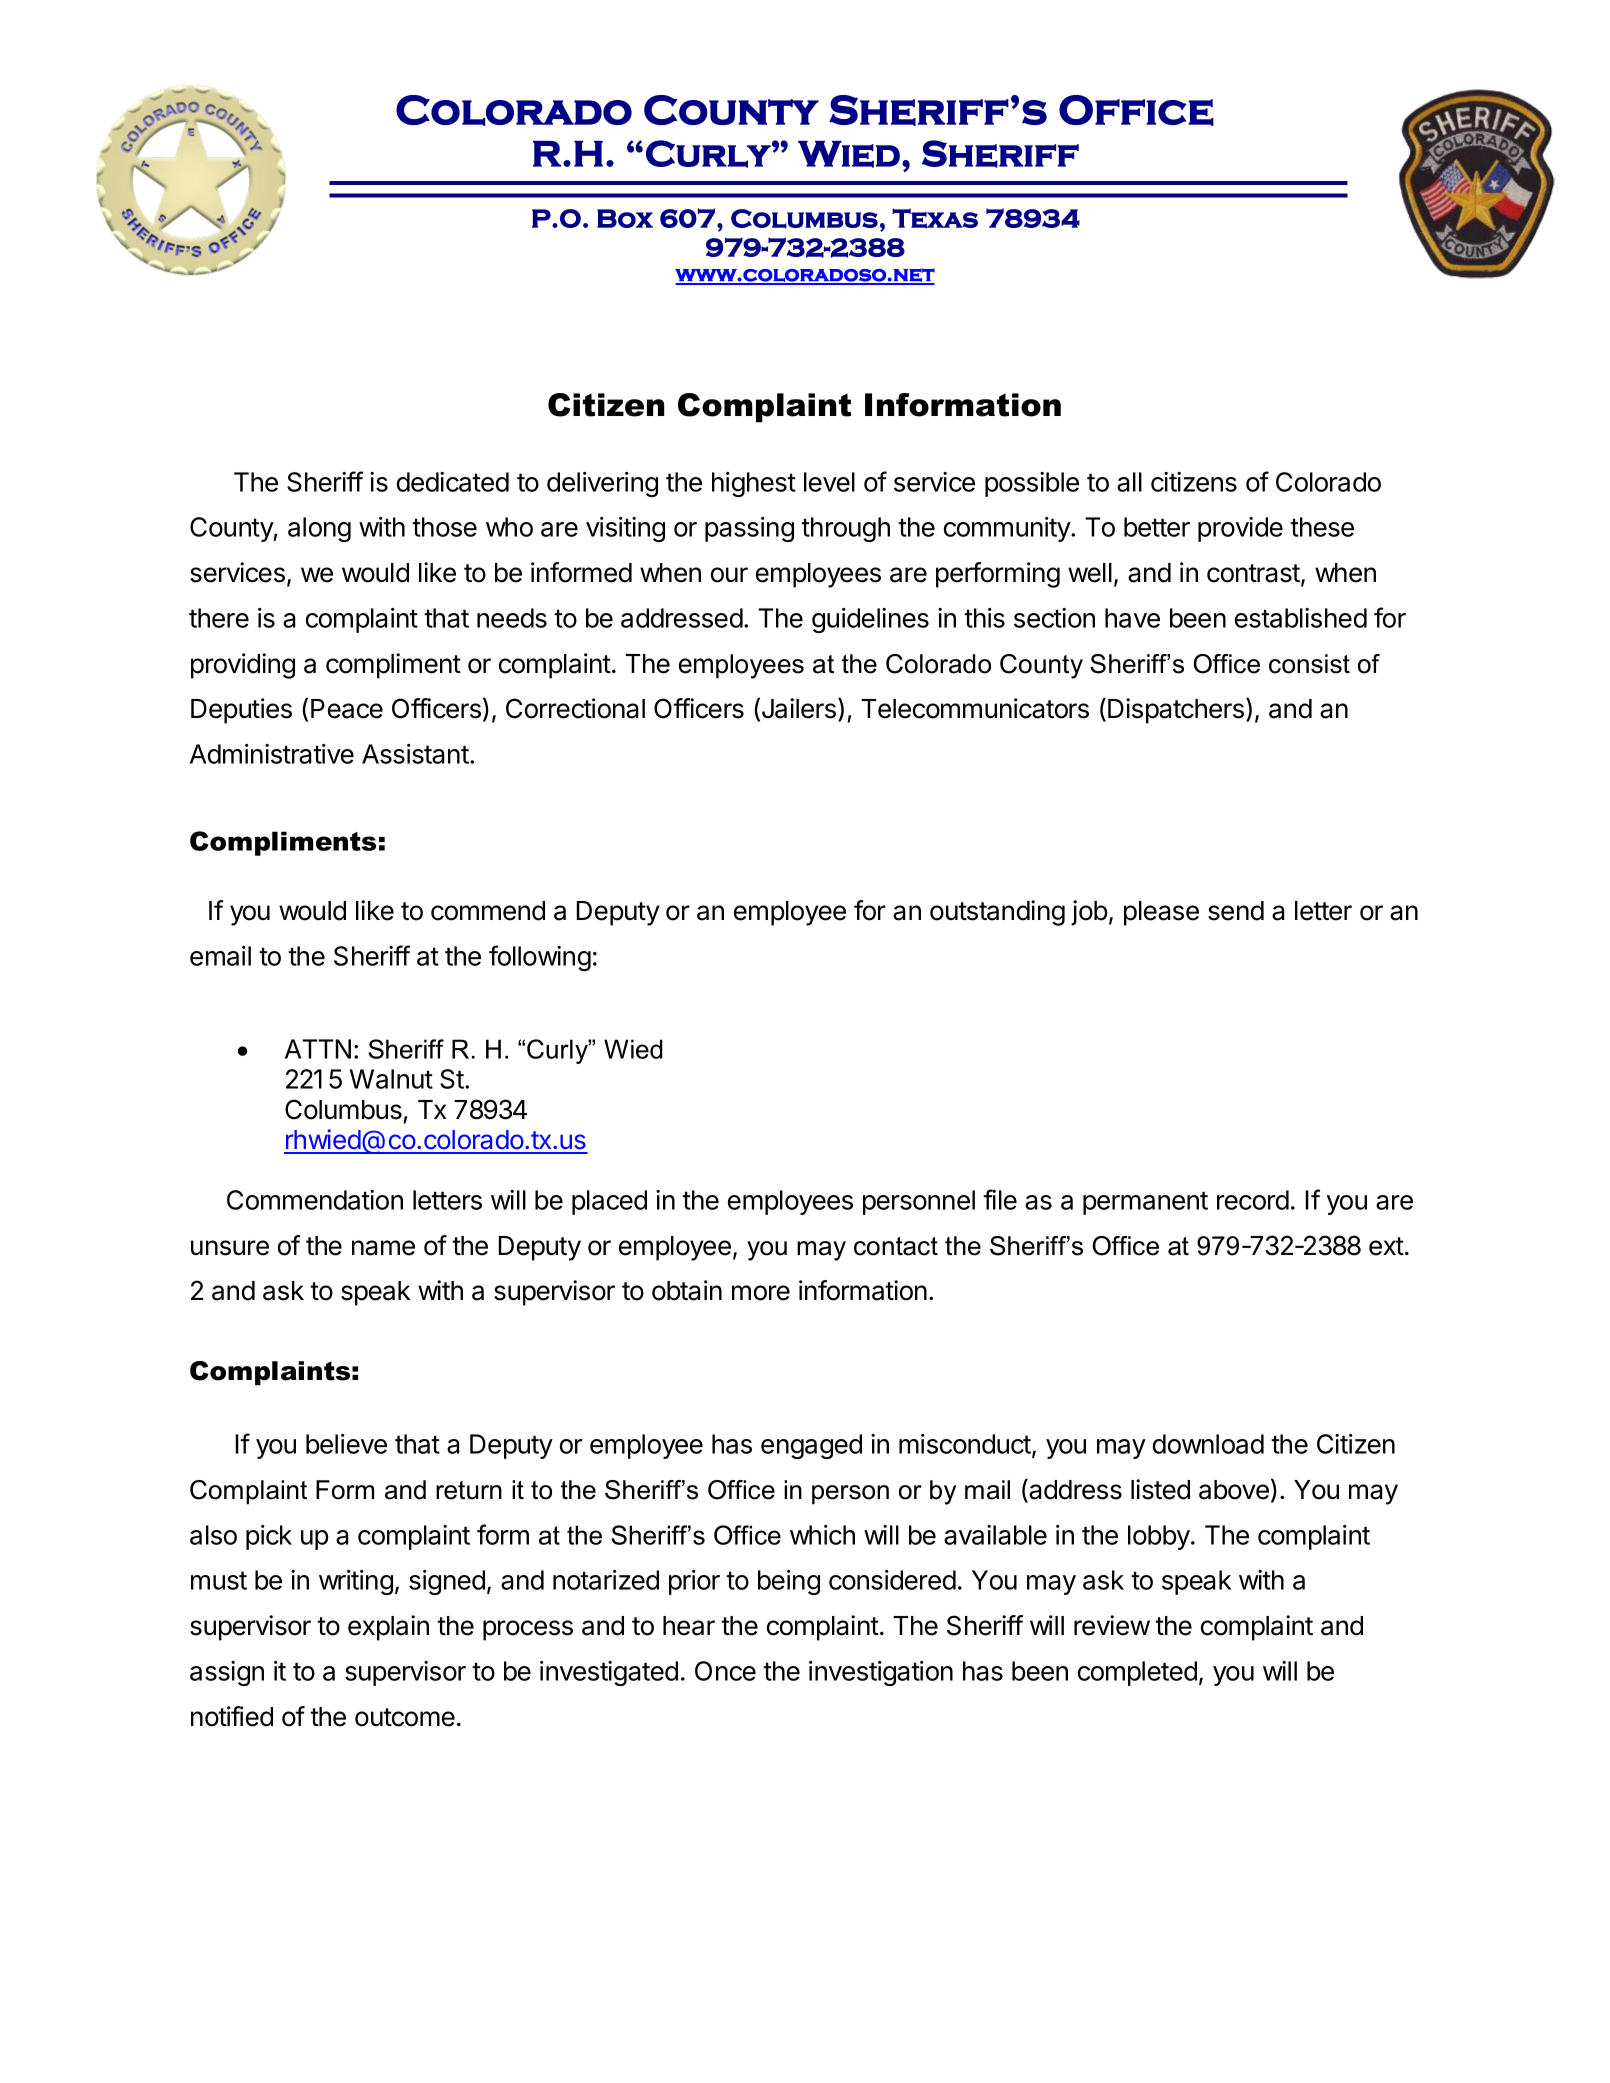 This screenshot has height=2083, width=1610. I want to click on Texas, so click(935, 218).
